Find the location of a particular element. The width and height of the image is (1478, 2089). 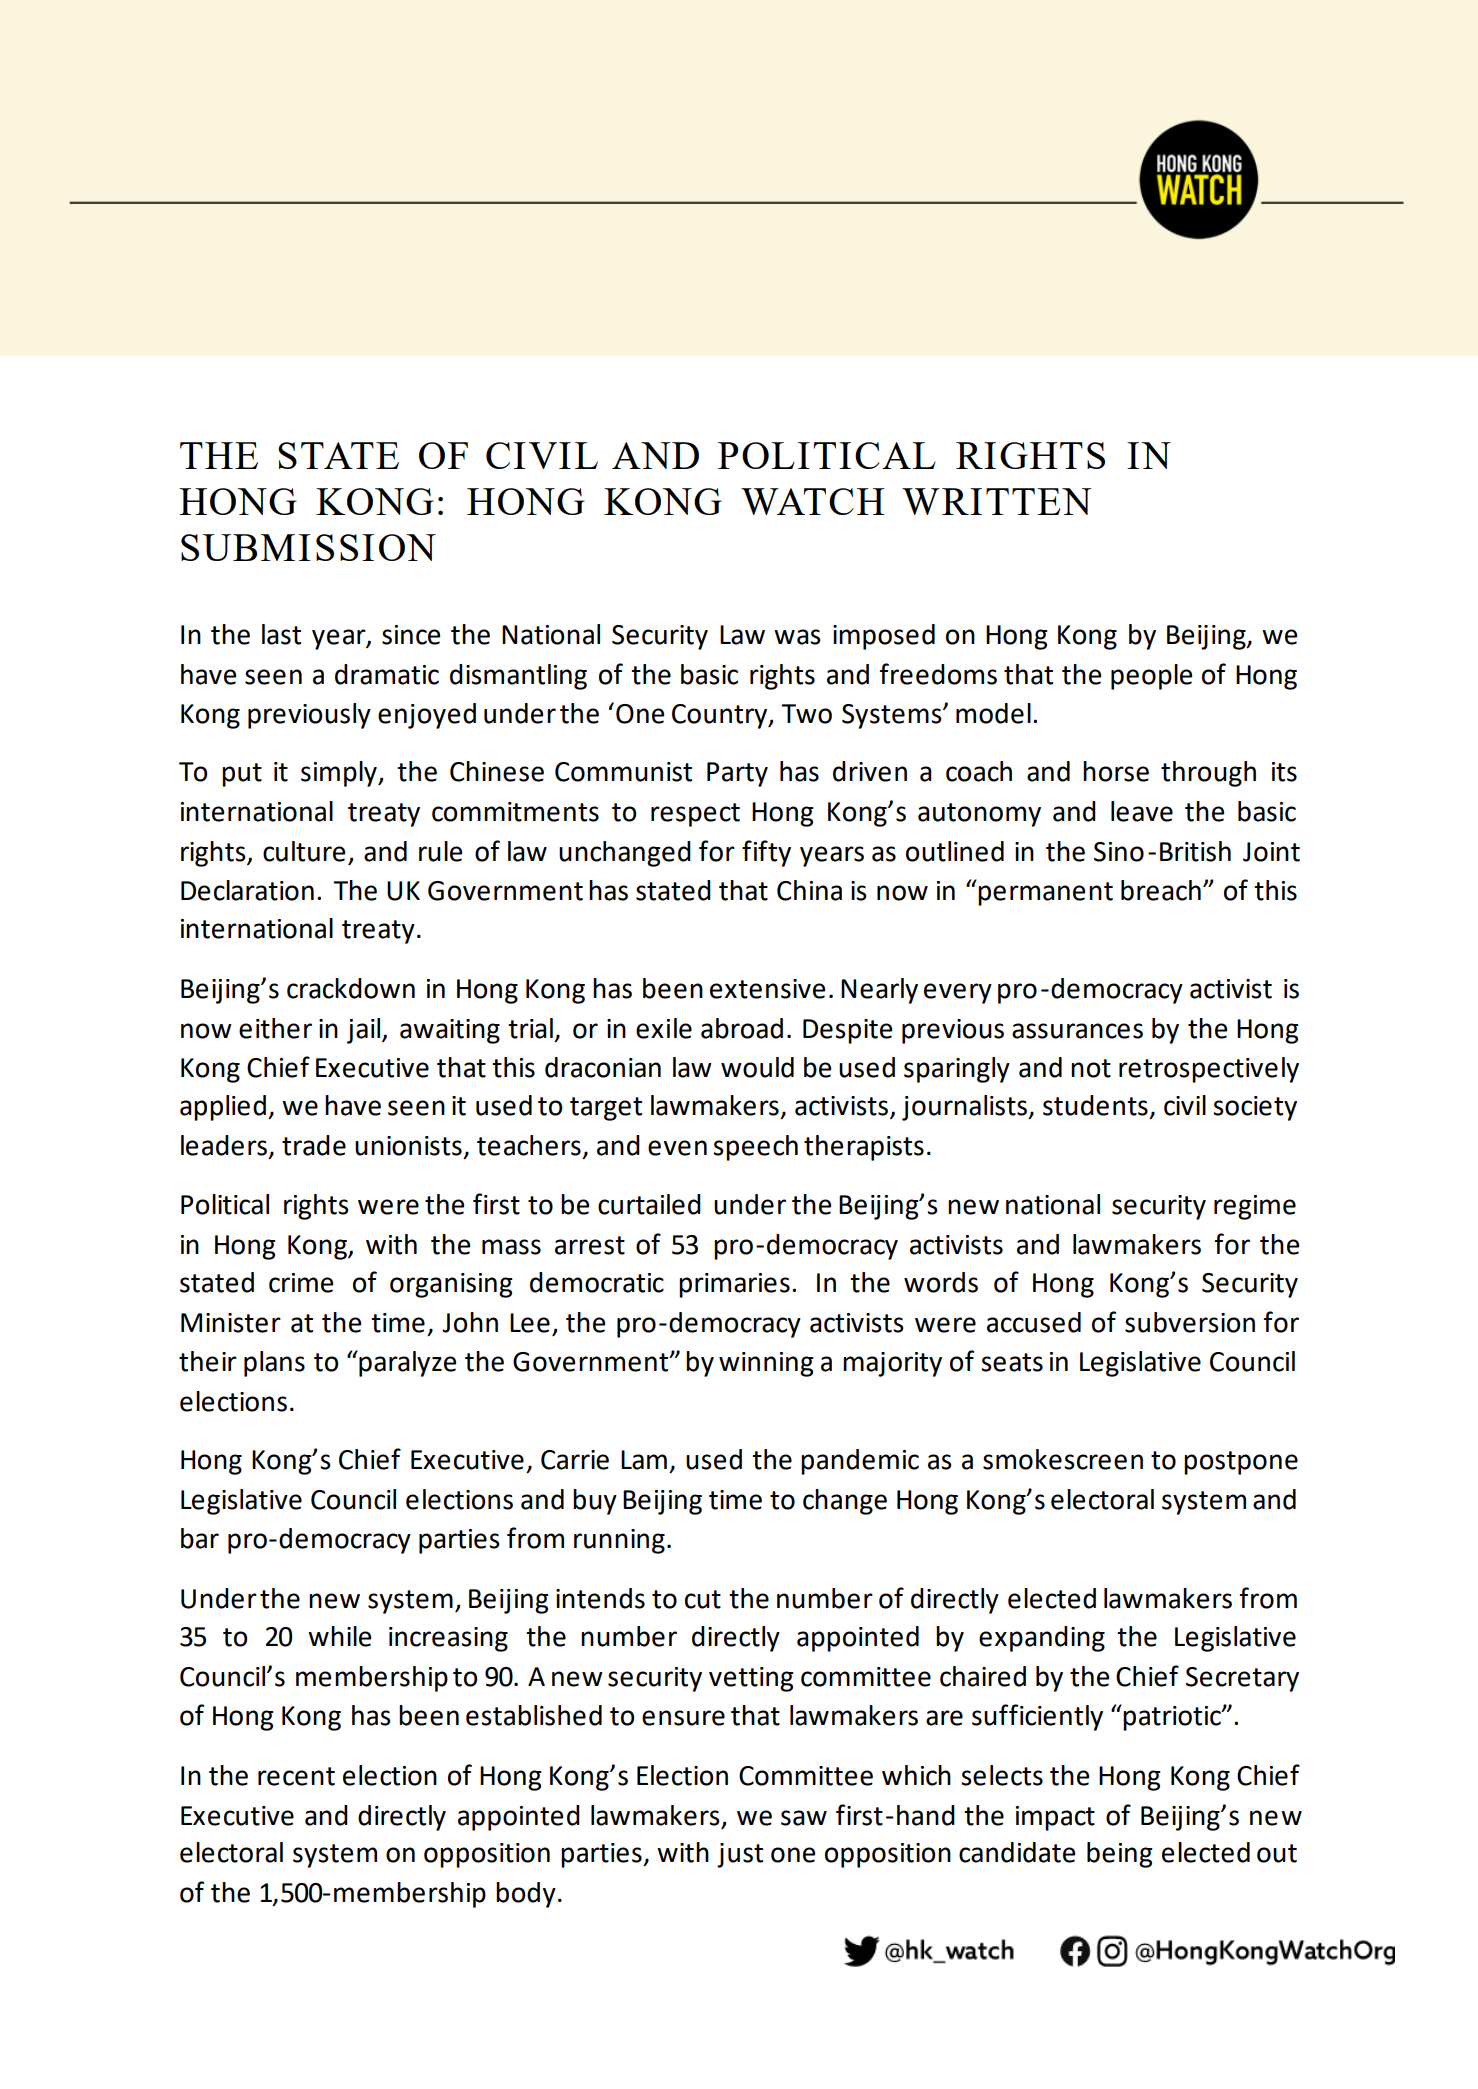

WRITTEN is located at coordinates (997, 501).
